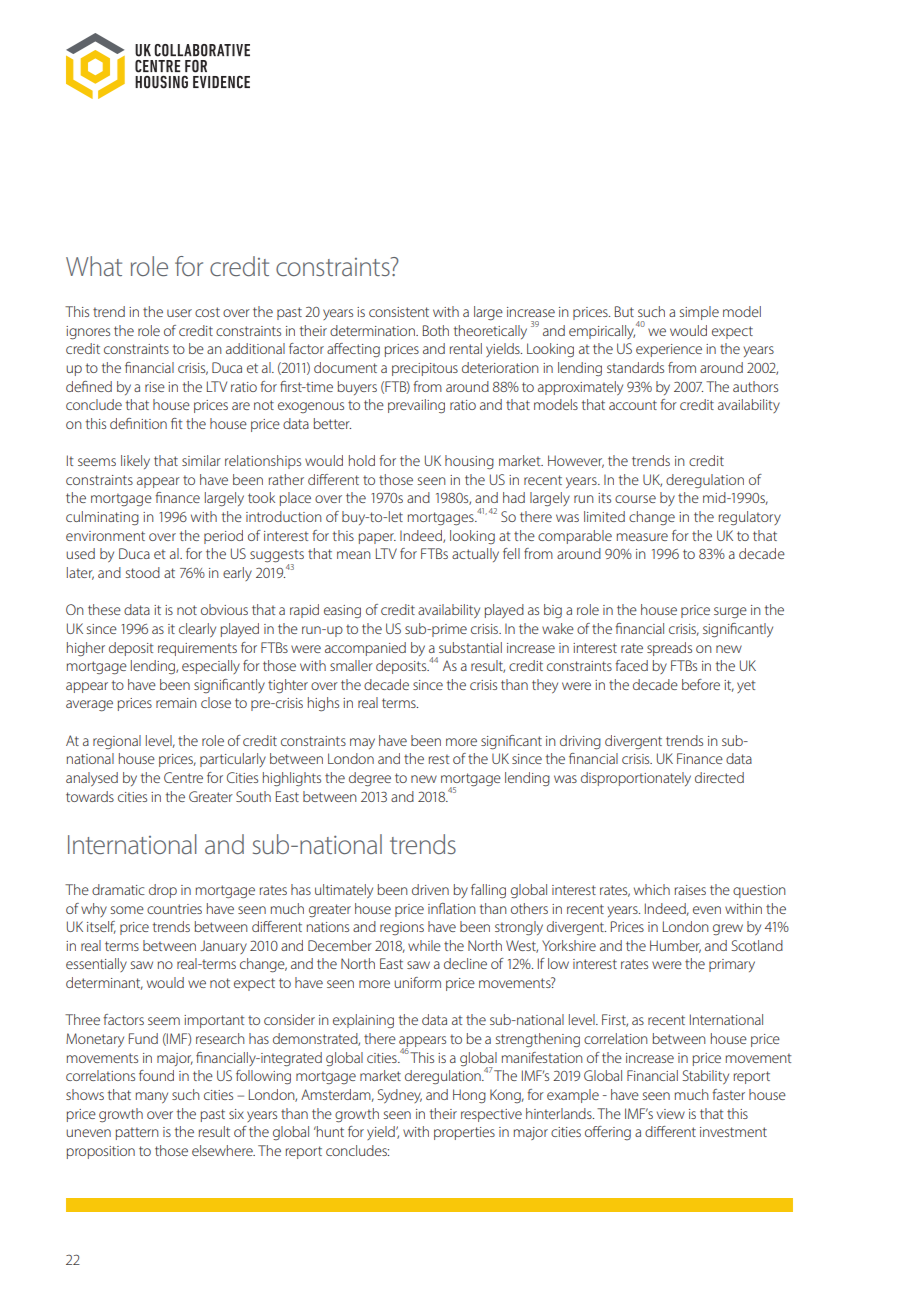  What do you see at coordinates (179, 313) in the screenshot?
I see `user` at bounding box center [179, 313].
